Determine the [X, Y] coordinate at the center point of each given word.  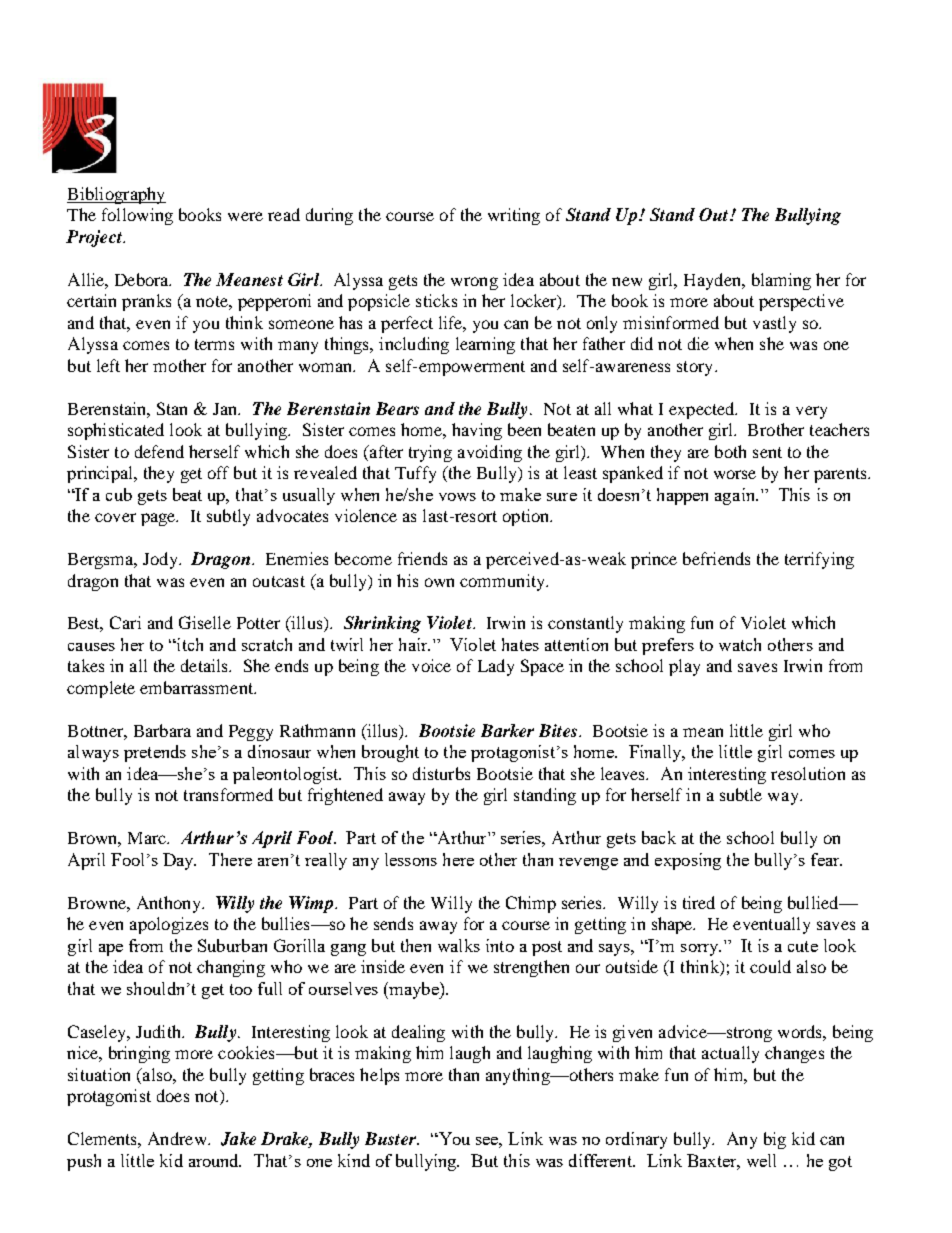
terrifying [819, 560]
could [770, 966]
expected [703, 410]
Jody [161, 560]
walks [459, 945]
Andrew [178, 1138]
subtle [741, 794]
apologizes [169, 925]
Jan [226, 409]
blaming [781, 281]
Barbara [162, 730]
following [137, 216]
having [477, 431]
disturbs [441, 773]
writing [514, 216]
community [504, 582]
